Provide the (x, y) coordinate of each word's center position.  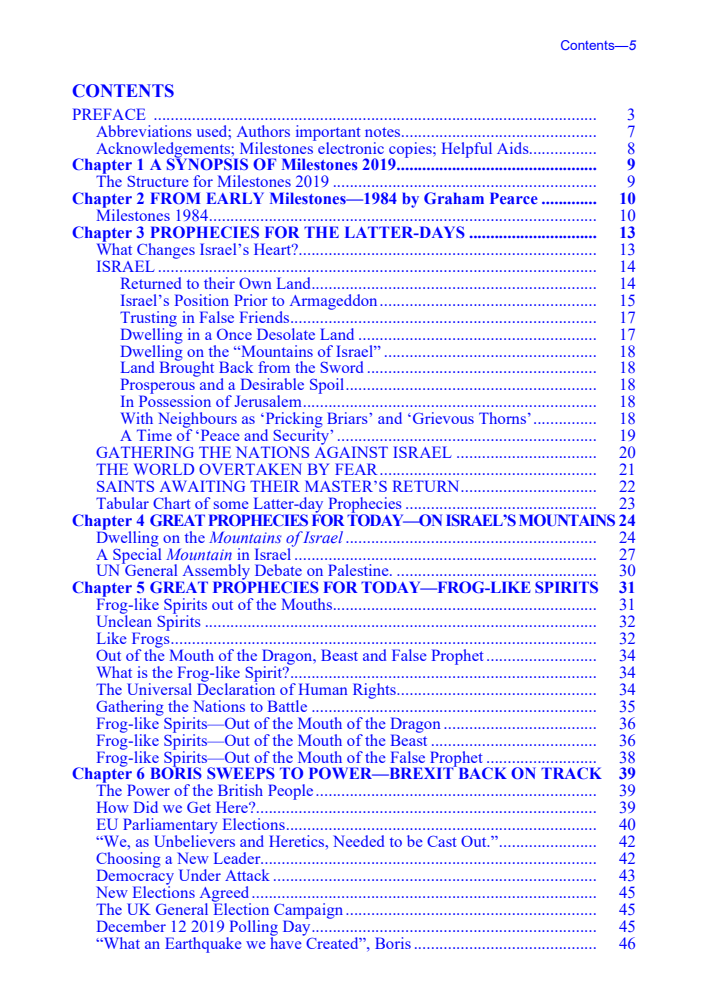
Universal (159, 689)
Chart (172, 503)
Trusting (148, 320)
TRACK (571, 773)
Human (323, 689)
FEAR (356, 469)
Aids (514, 148)
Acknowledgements (164, 151)
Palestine (359, 570)
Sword (341, 367)
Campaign (308, 912)
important (328, 134)
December (131, 926)
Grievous (443, 418)
